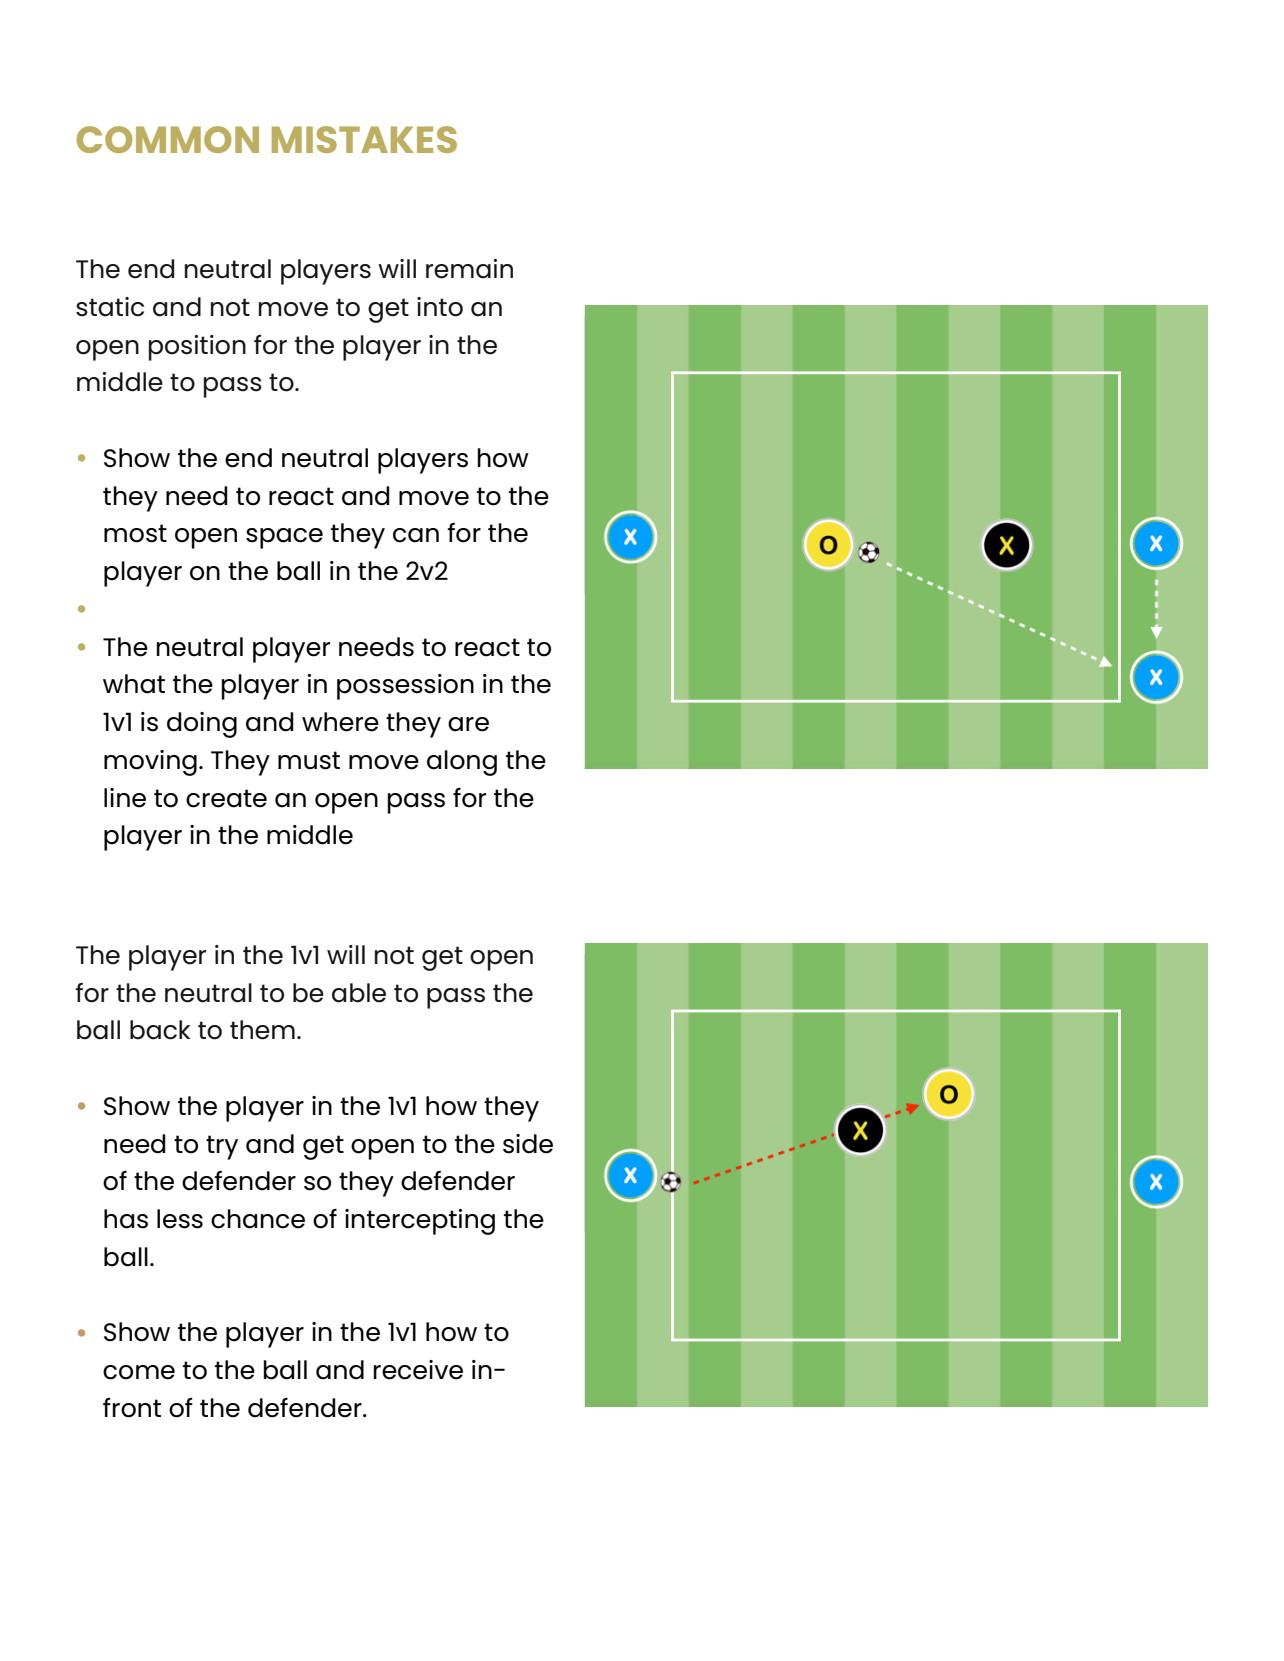 The height and width of the screenshot is (1661, 1284). Describe the element at coordinates (469, 269) in the screenshot. I see `remain` at that location.
